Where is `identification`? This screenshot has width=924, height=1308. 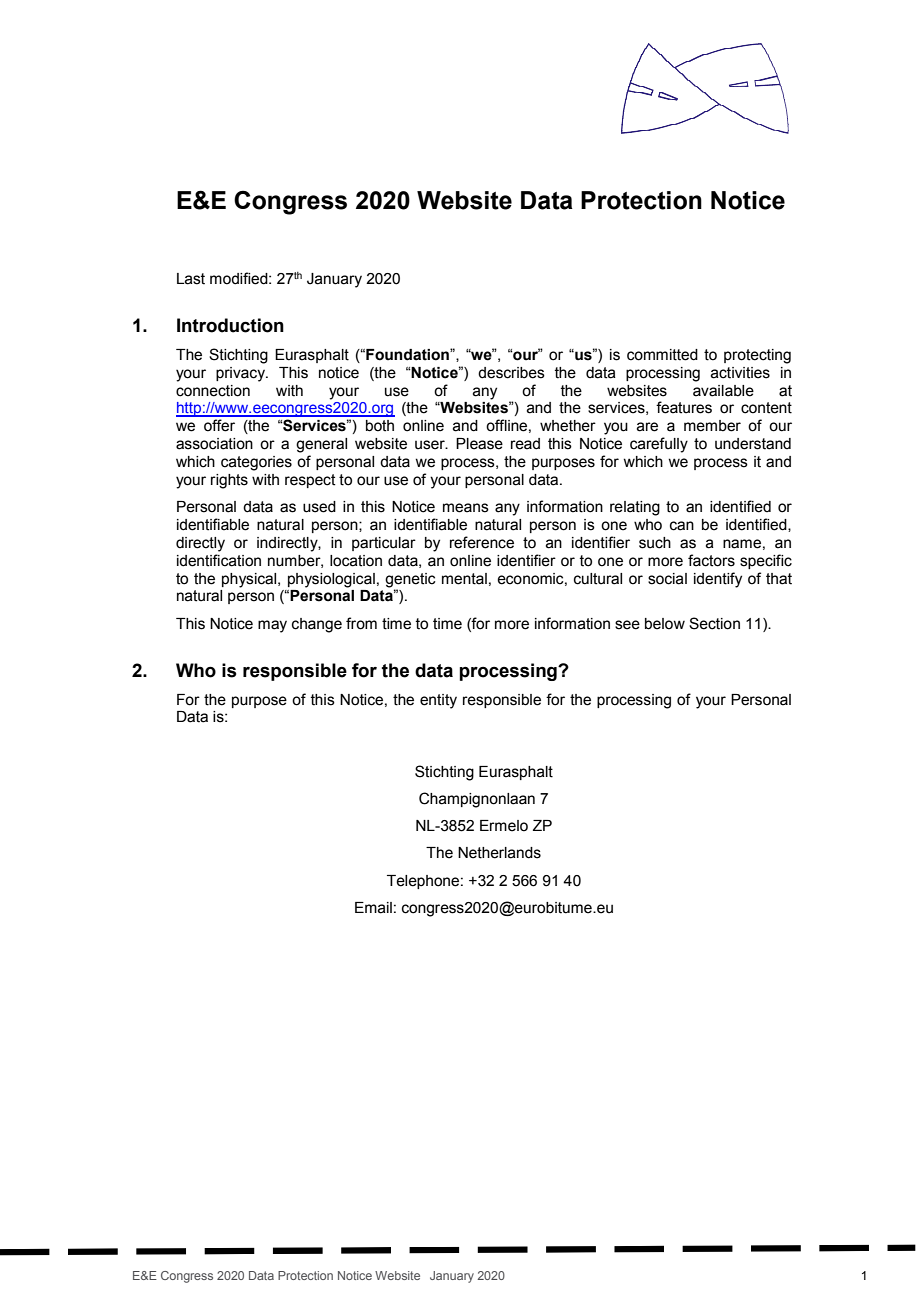 identification is located at coordinates (219, 560).
